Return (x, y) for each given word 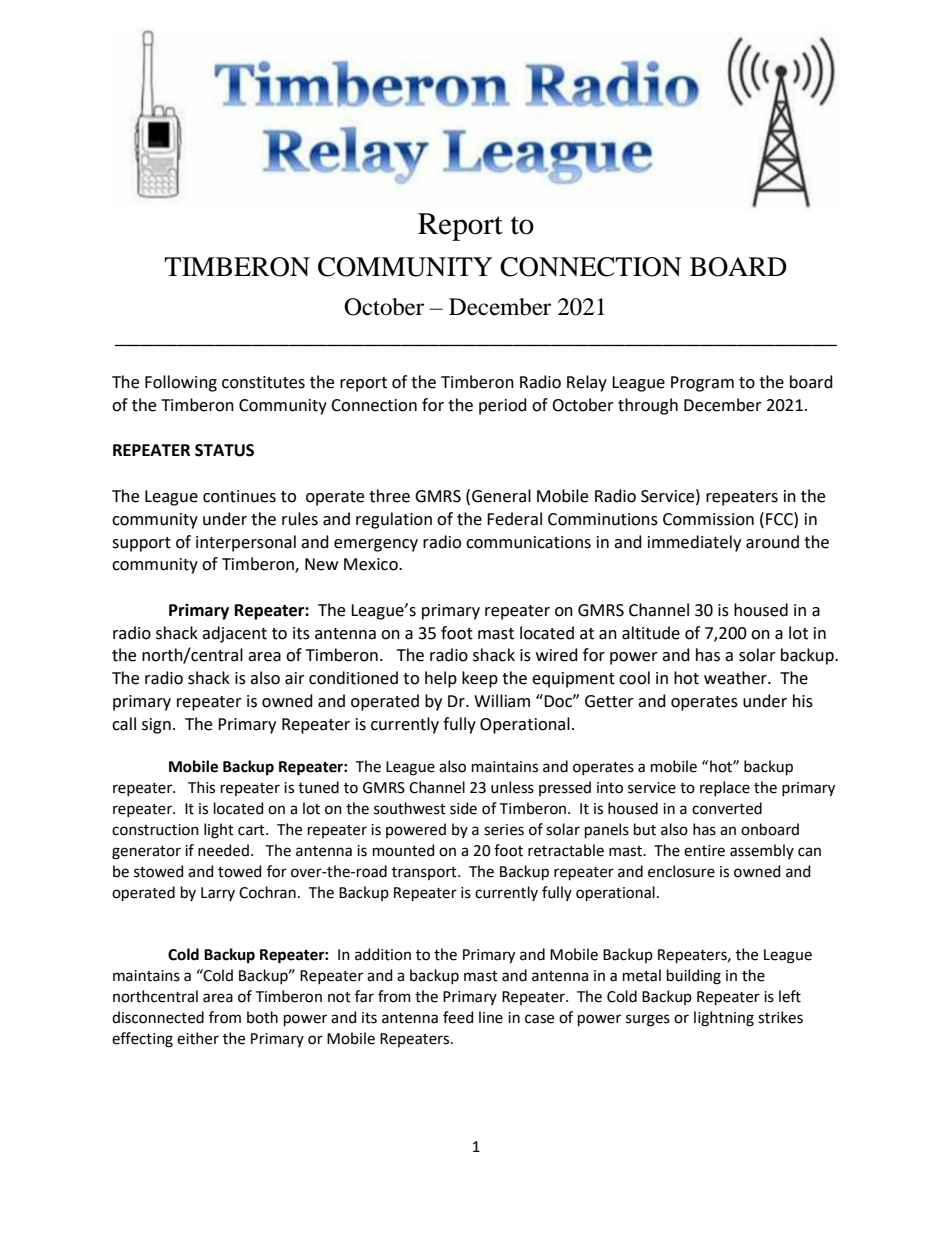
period (503, 406)
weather (736, 678)
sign (156, 726)
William (502, 701)
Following (181, 383)
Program (702, 384)
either (198, 1038)
